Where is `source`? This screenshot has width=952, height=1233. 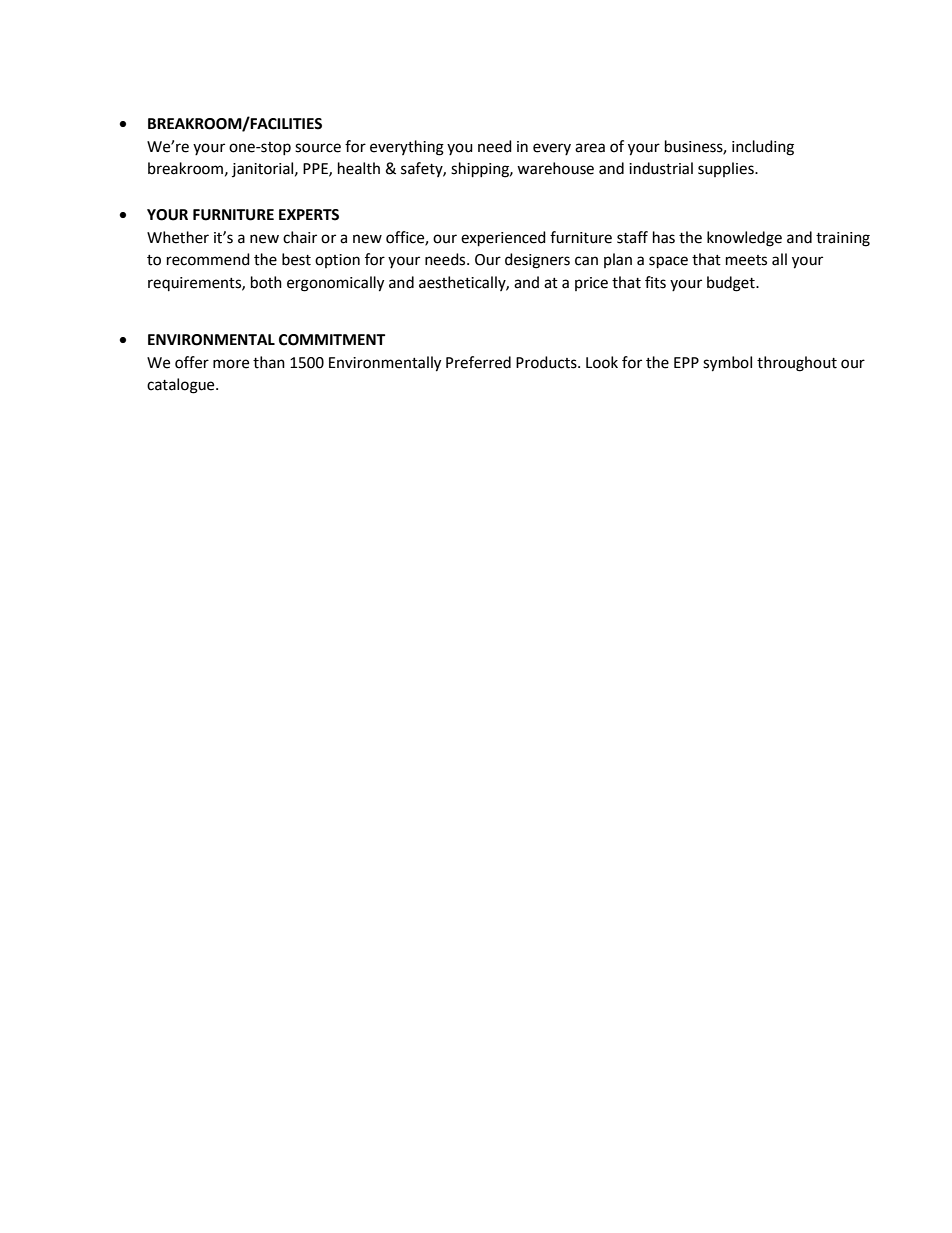 source is located at coordinates (318, 148).
